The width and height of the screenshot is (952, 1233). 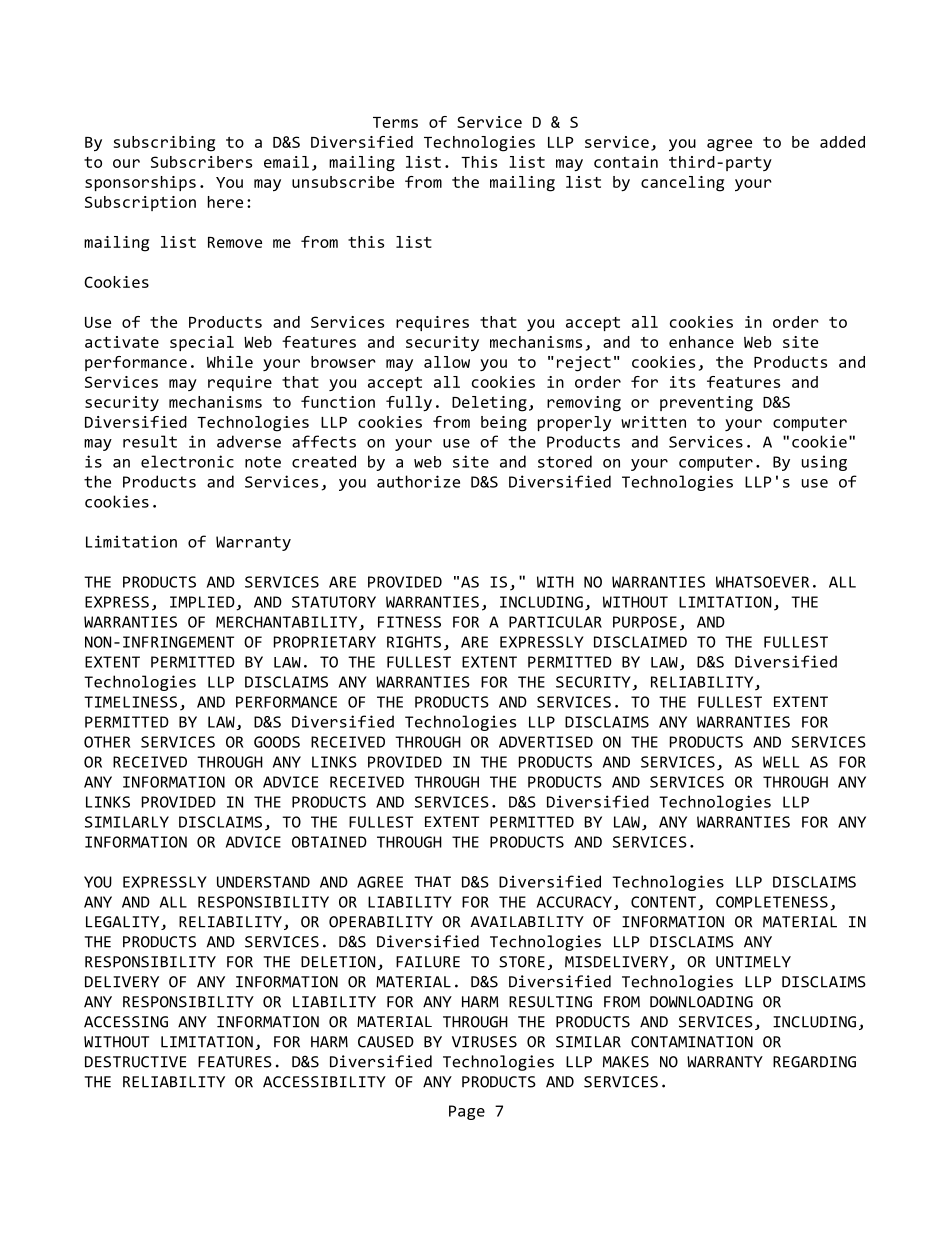 What do you see at coordinates (395, 122) in the screenshot?
I see `Terms` at bounding box center [395, 122].
